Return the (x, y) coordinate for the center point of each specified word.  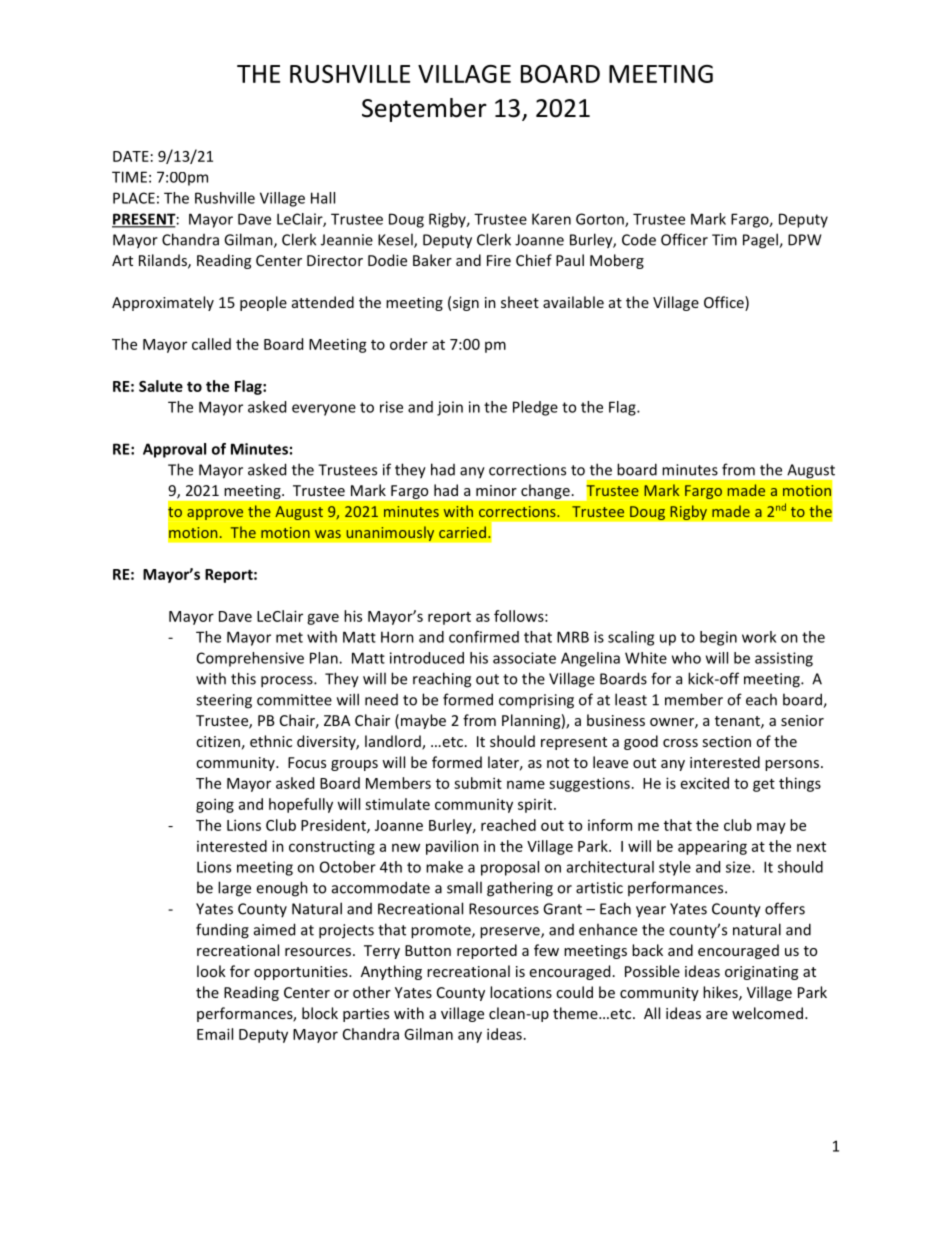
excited (705, 783)
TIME (129, 177)
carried (462, 532)
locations (521, 992)
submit (478, 783)
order (409, 344)
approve (215, 514)
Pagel (761, 241)
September (424, 110)
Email (215, 1034)
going (215, 805)
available (573, 302)
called (211, 344)
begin (718, 638)
